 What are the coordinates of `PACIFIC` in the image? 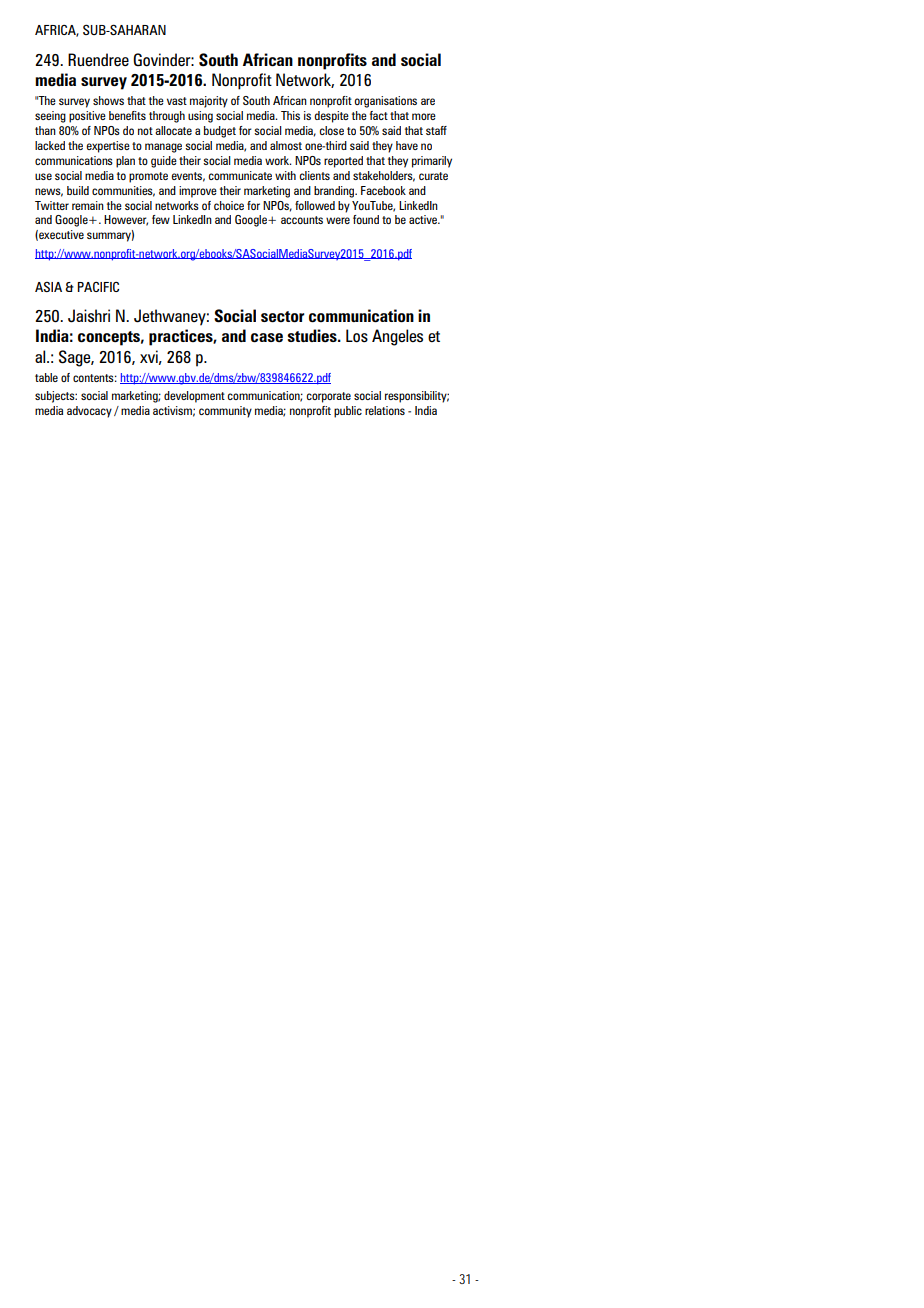 It's located at (98, 287).
